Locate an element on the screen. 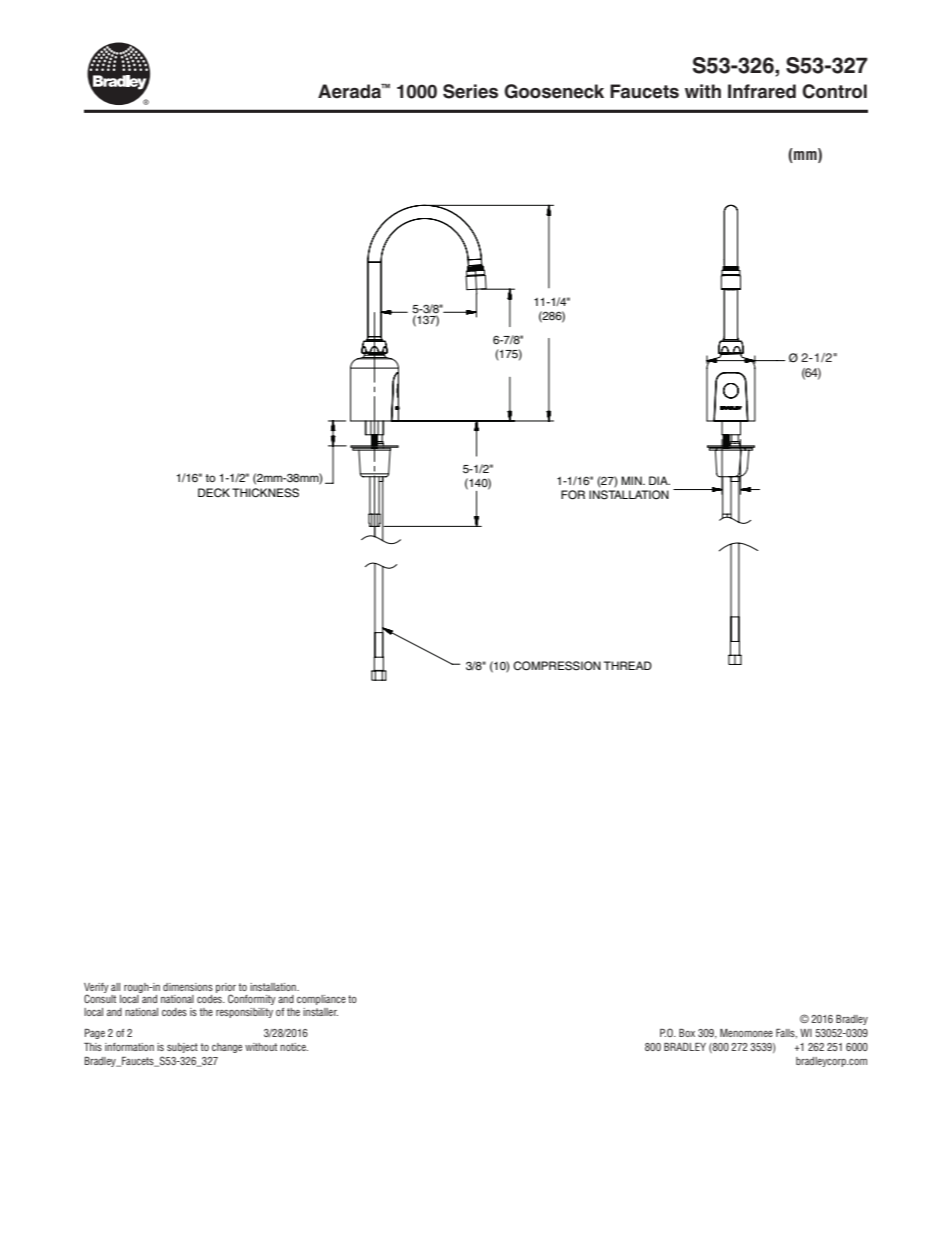 This screenshot has height=1233, width=952. subject is located at coordinates (182, 1048).
